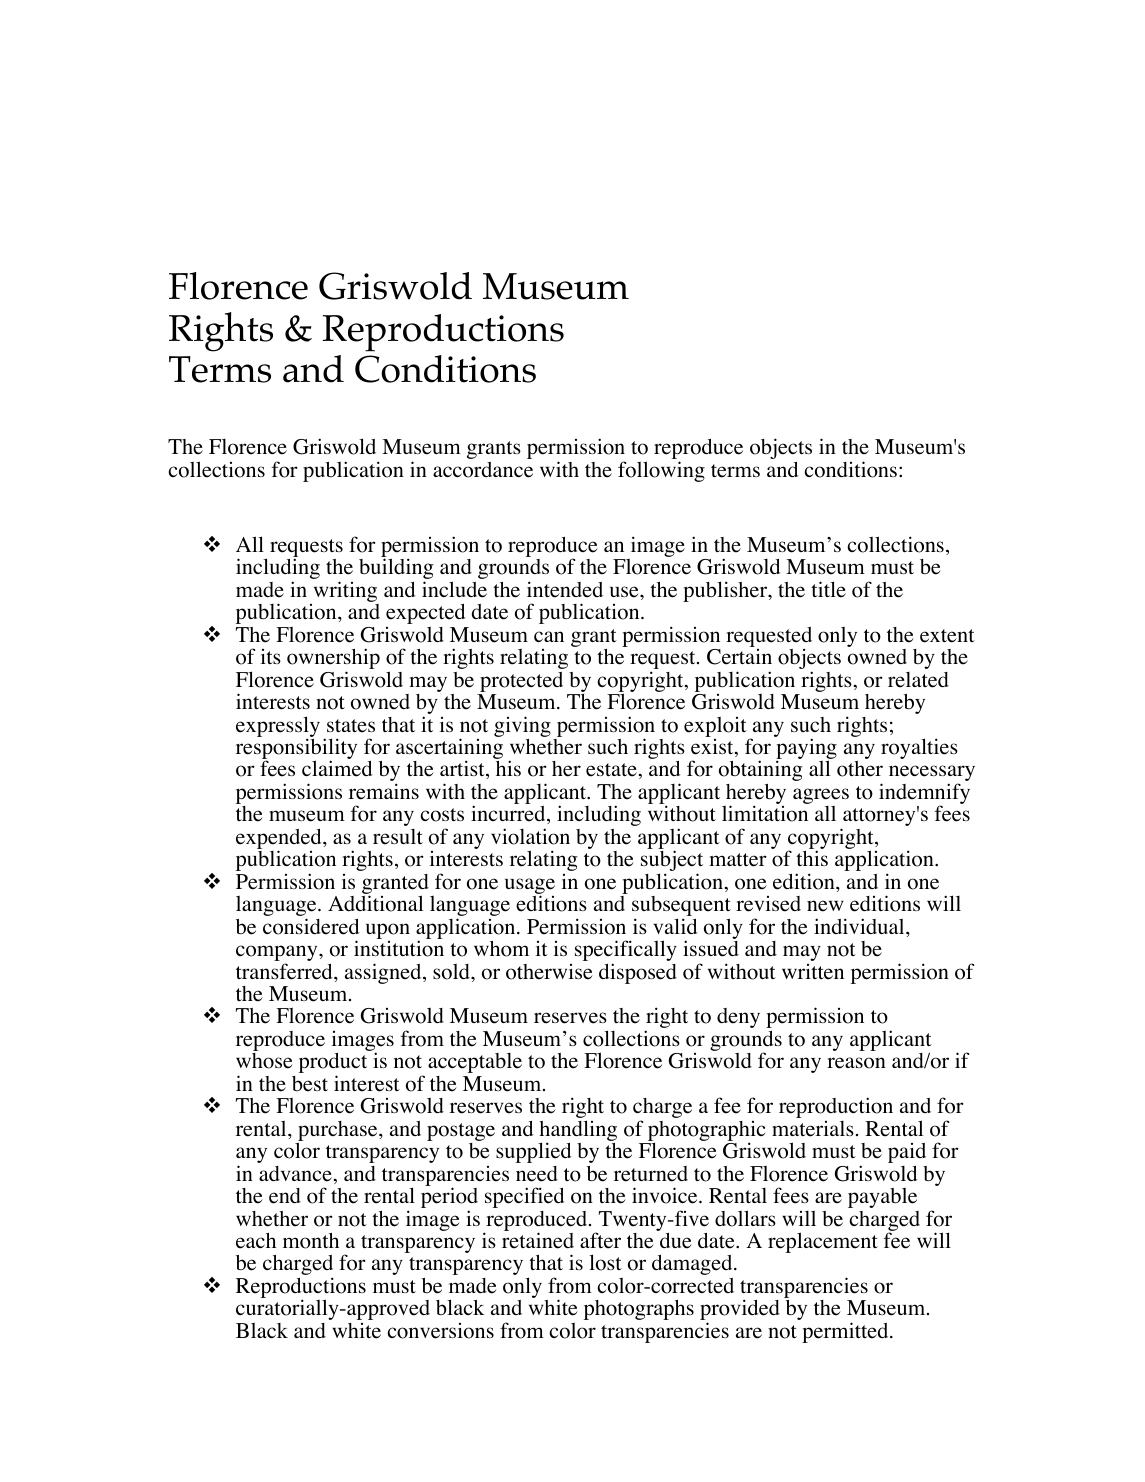 This screenshot has width=1145, height=1482. Describe the element at coordinates (440, 1331) in the screenshot. I see `conversions` at that location.
